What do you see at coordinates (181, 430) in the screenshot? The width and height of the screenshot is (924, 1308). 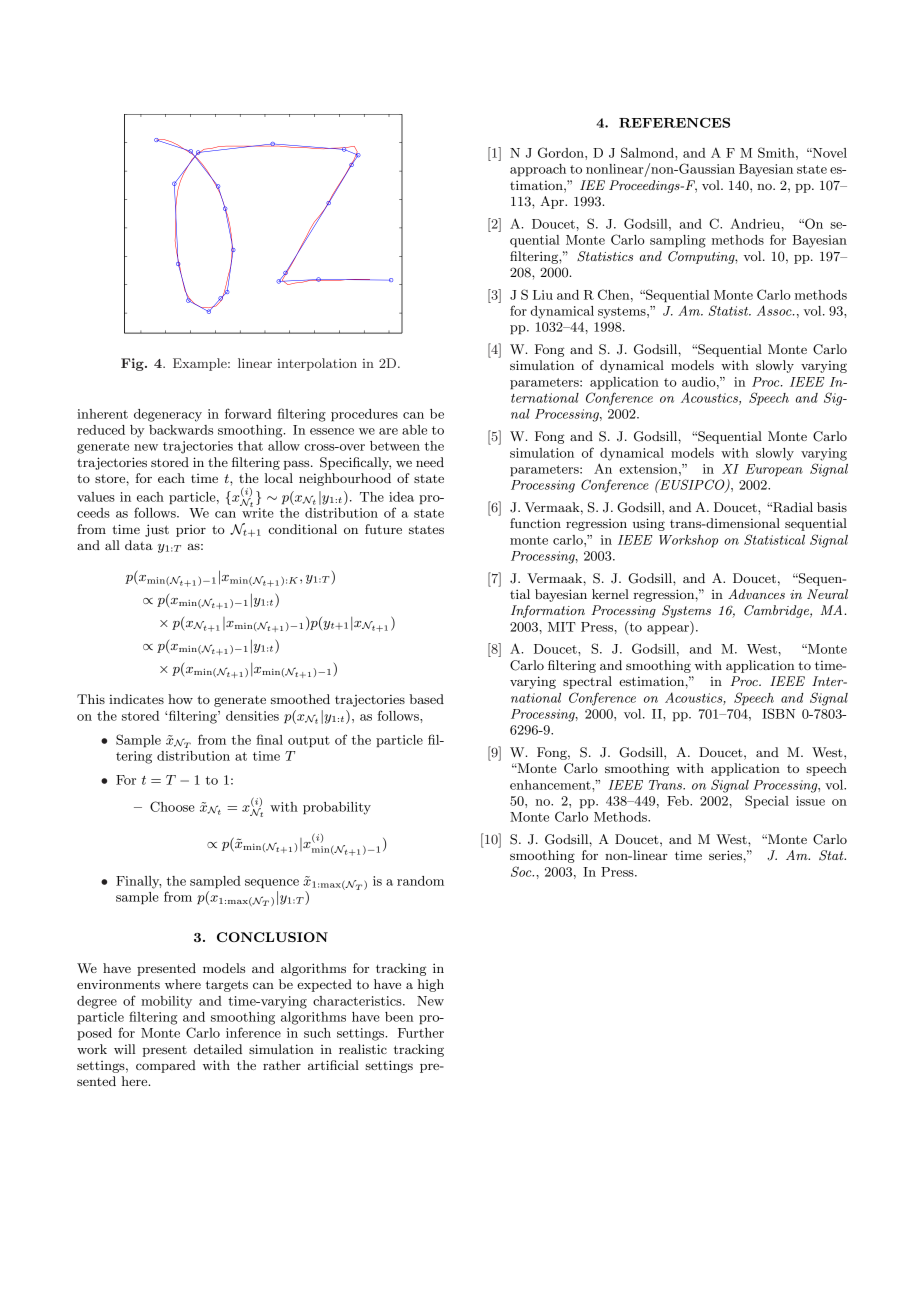 I see `backwards` at bounding box center [181, 430].
